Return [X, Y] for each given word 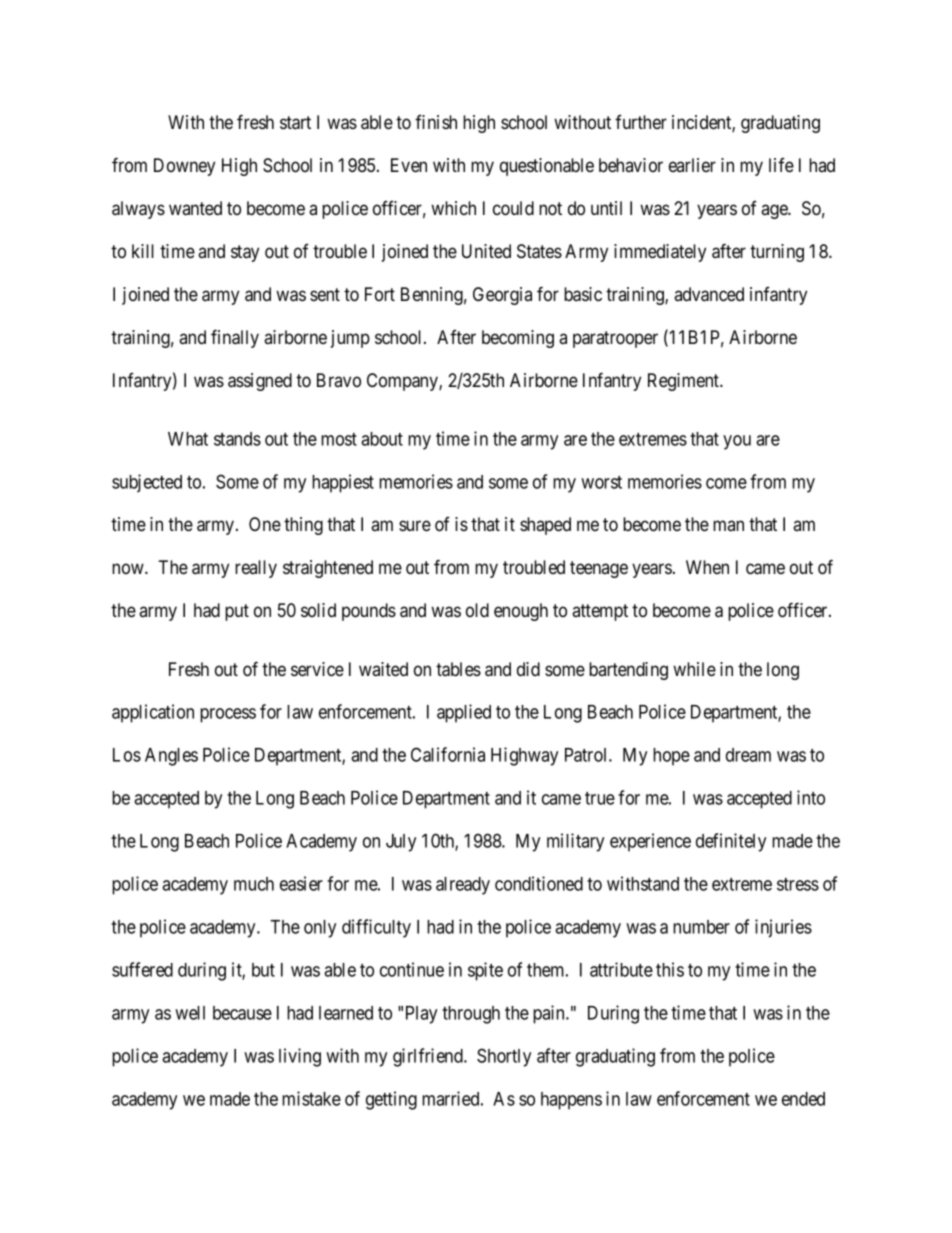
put [237, 612]
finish [436, 122]
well [190, 1013]
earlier [692, 165]
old [477, 610]
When [707, 567]
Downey [184, 167]
